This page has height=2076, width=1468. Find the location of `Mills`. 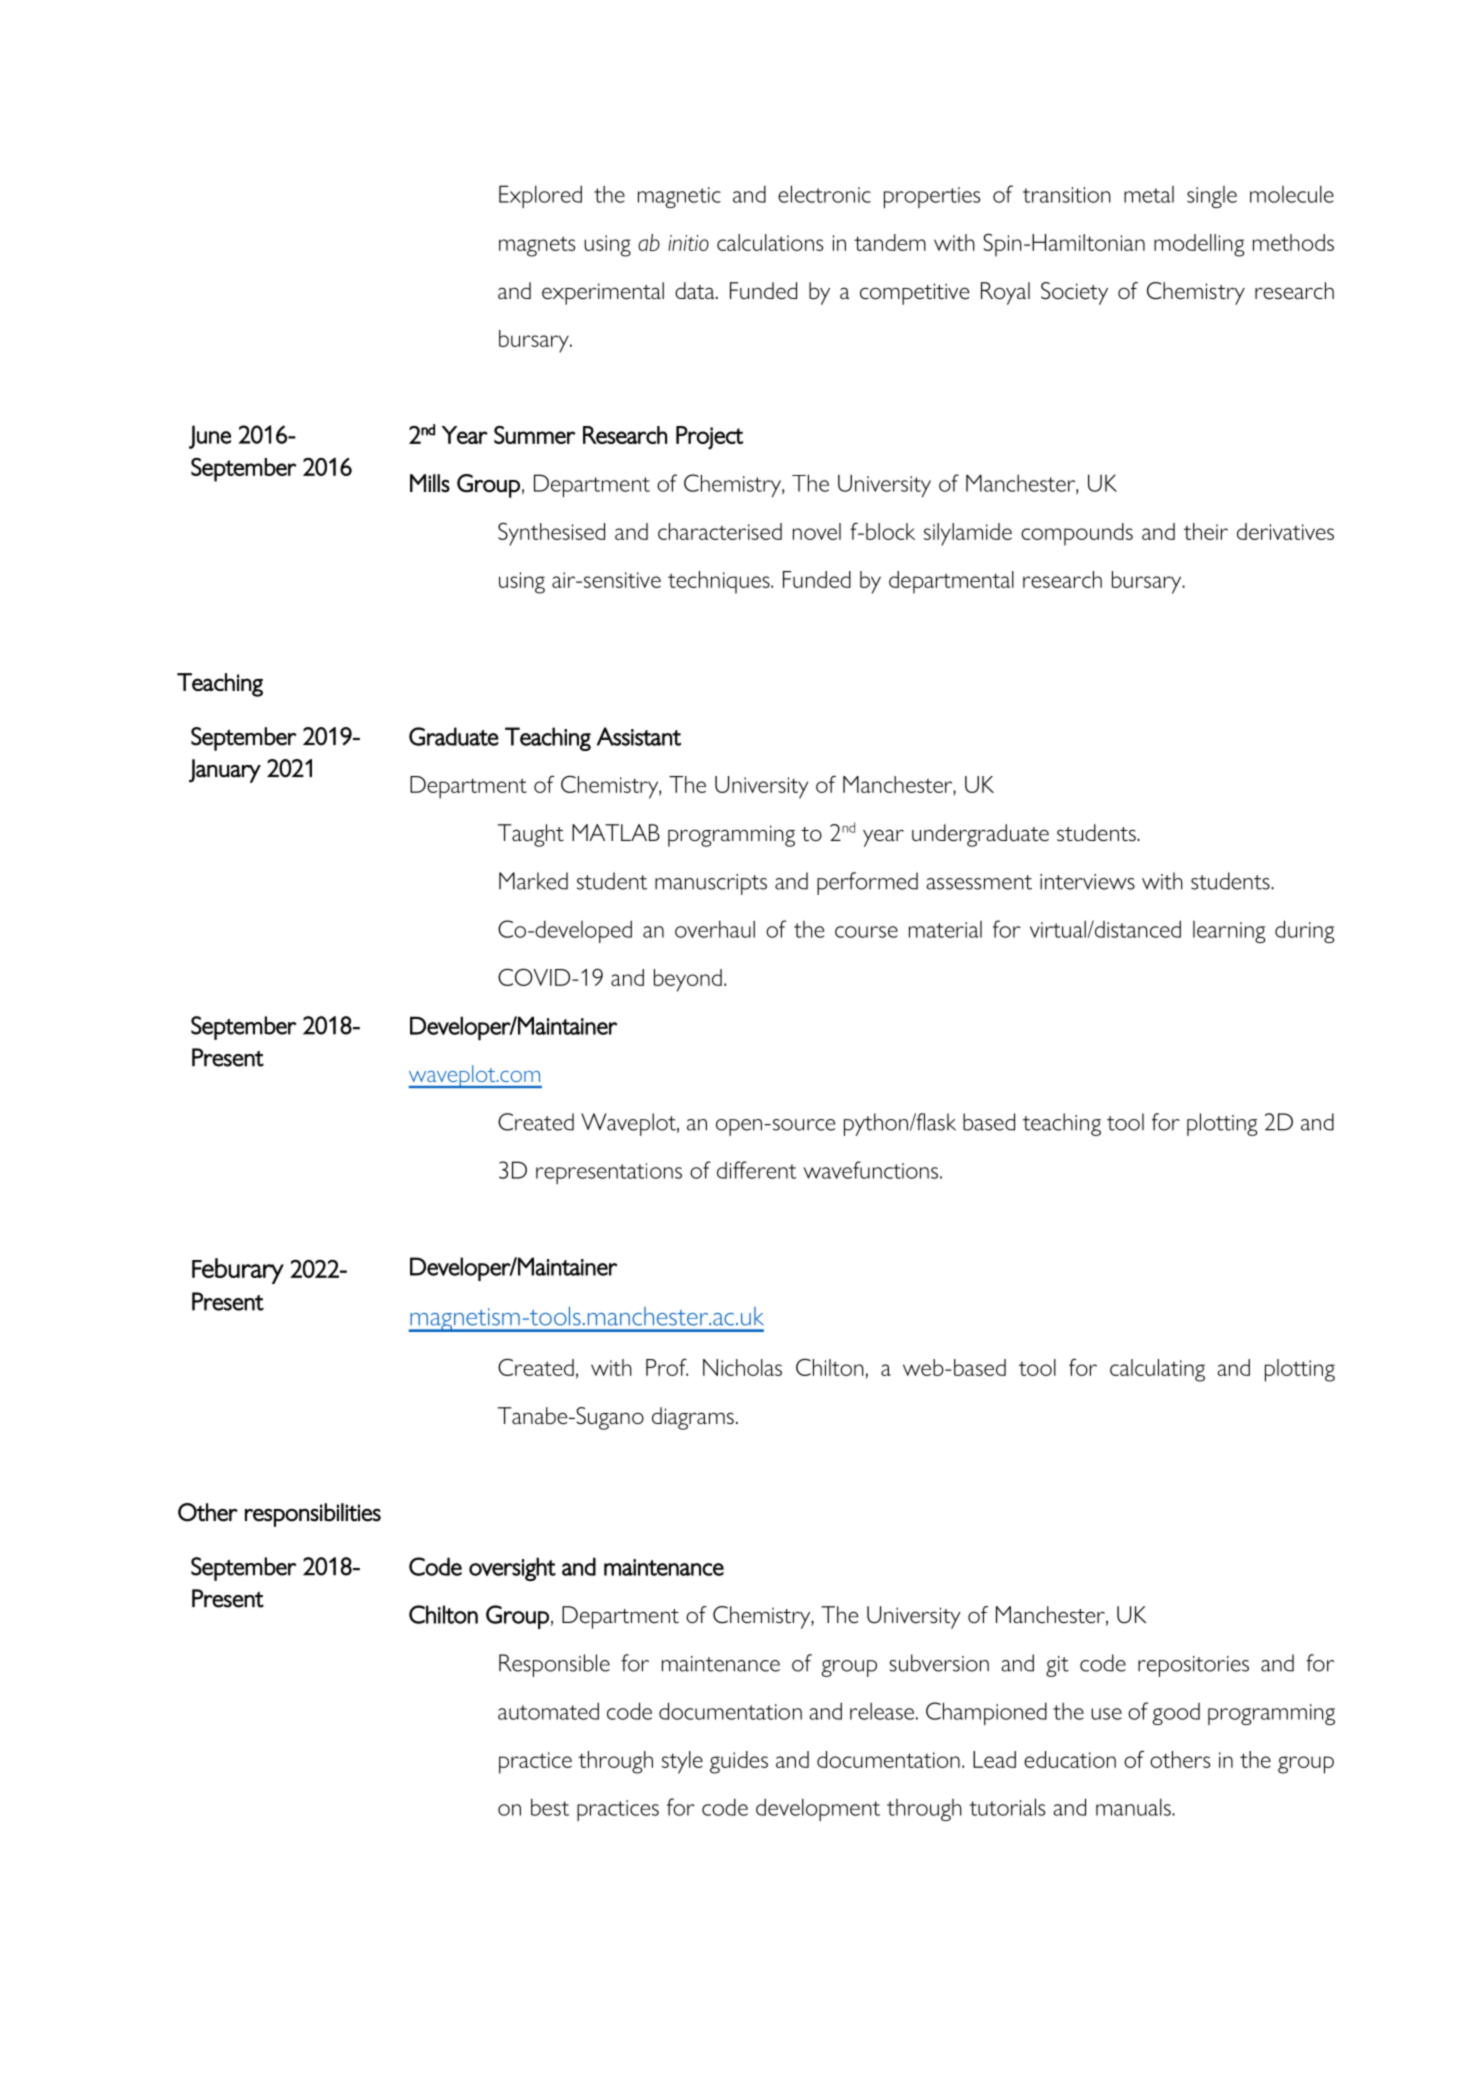

Mills is located at coordinates (430, 483).
